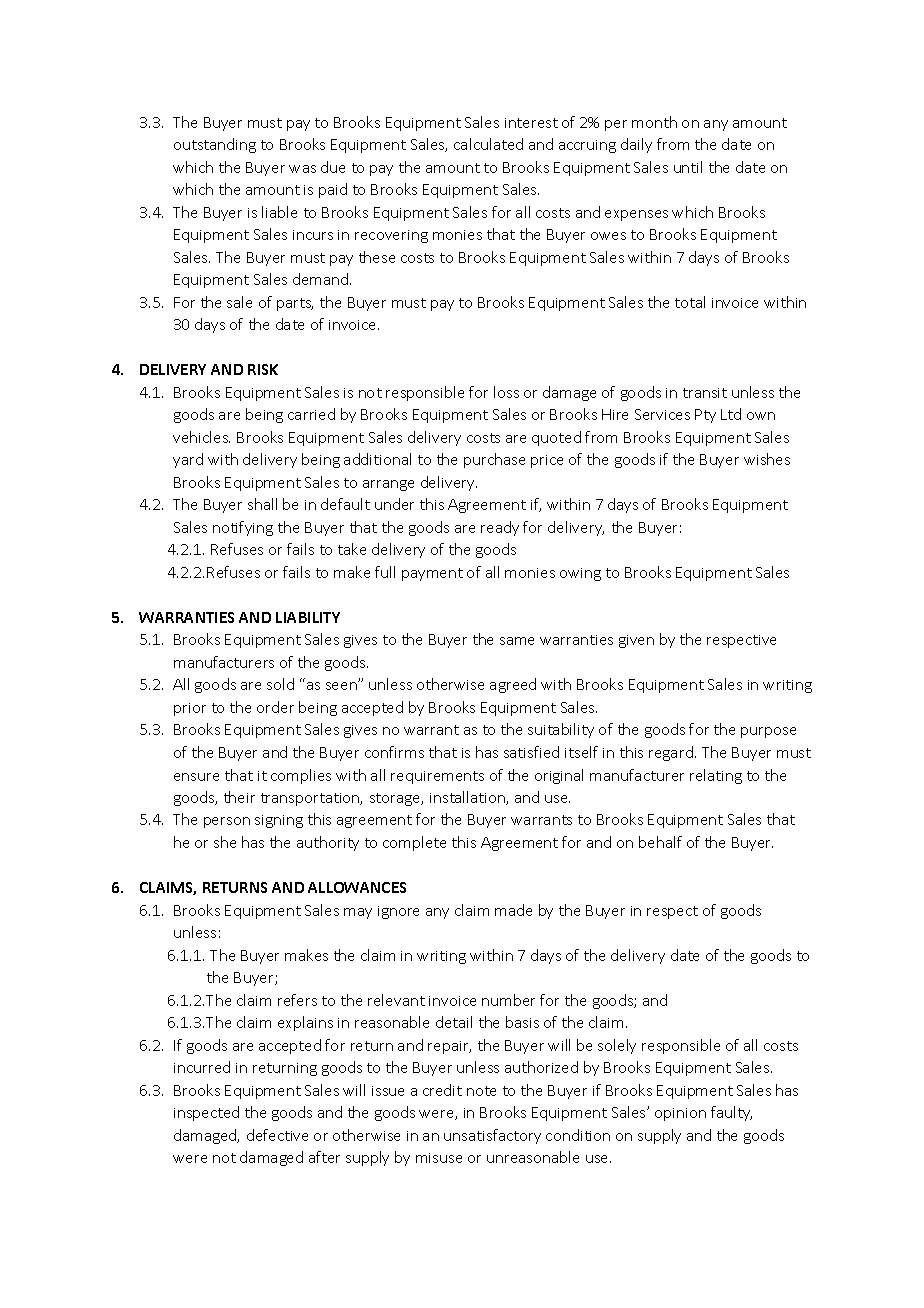 Image resolution: width=924 pixels, height=1308 pixels. What do you see at coordinates (488, 144) in the image?
I see `calculated` at bounding box center [488, 144].
